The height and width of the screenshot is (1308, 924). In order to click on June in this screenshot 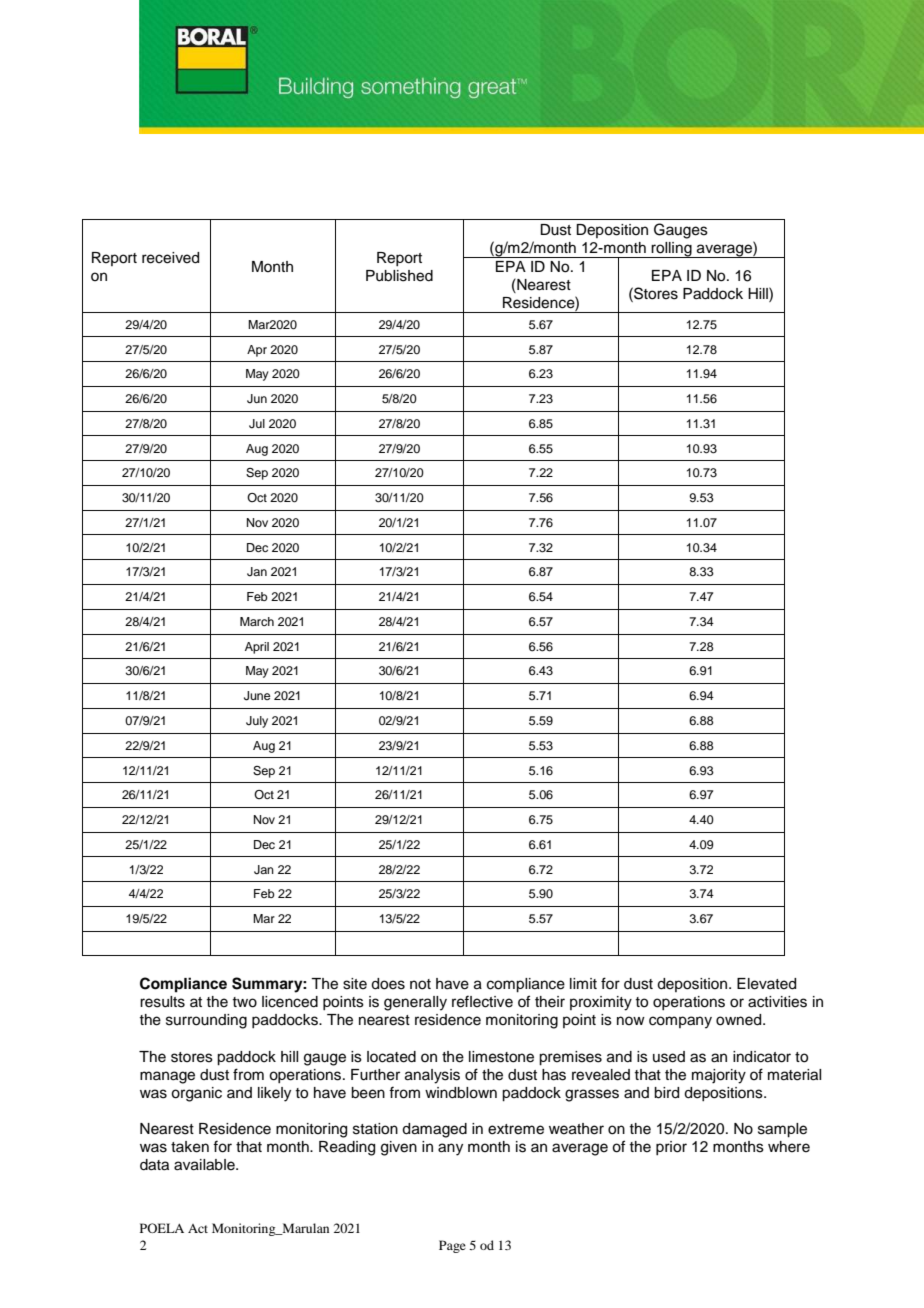, I will do `click(257, 696)`.
